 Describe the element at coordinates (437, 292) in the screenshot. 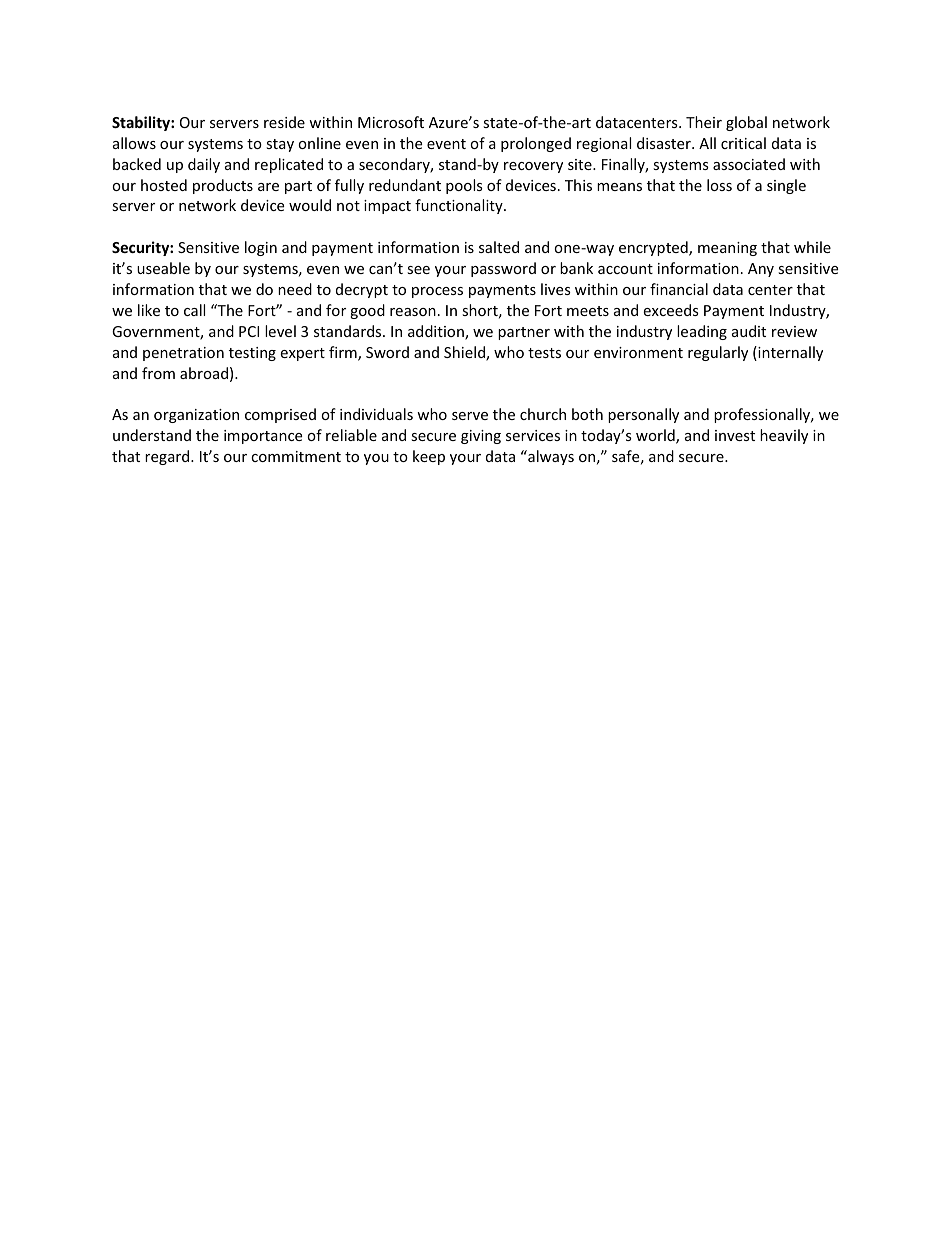

I see `process` at that location.
